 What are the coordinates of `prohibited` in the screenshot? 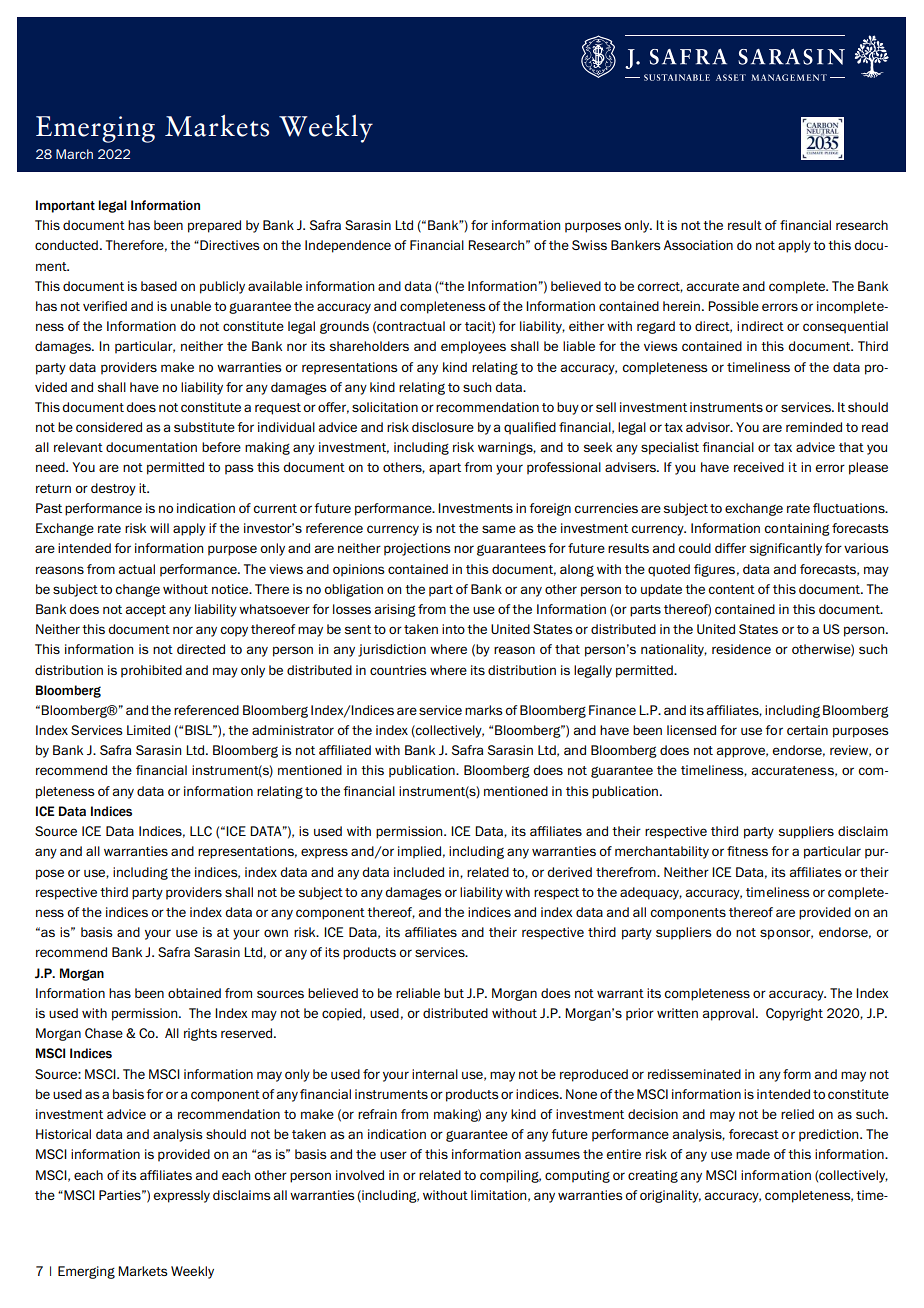 It's located at (151, 671).
